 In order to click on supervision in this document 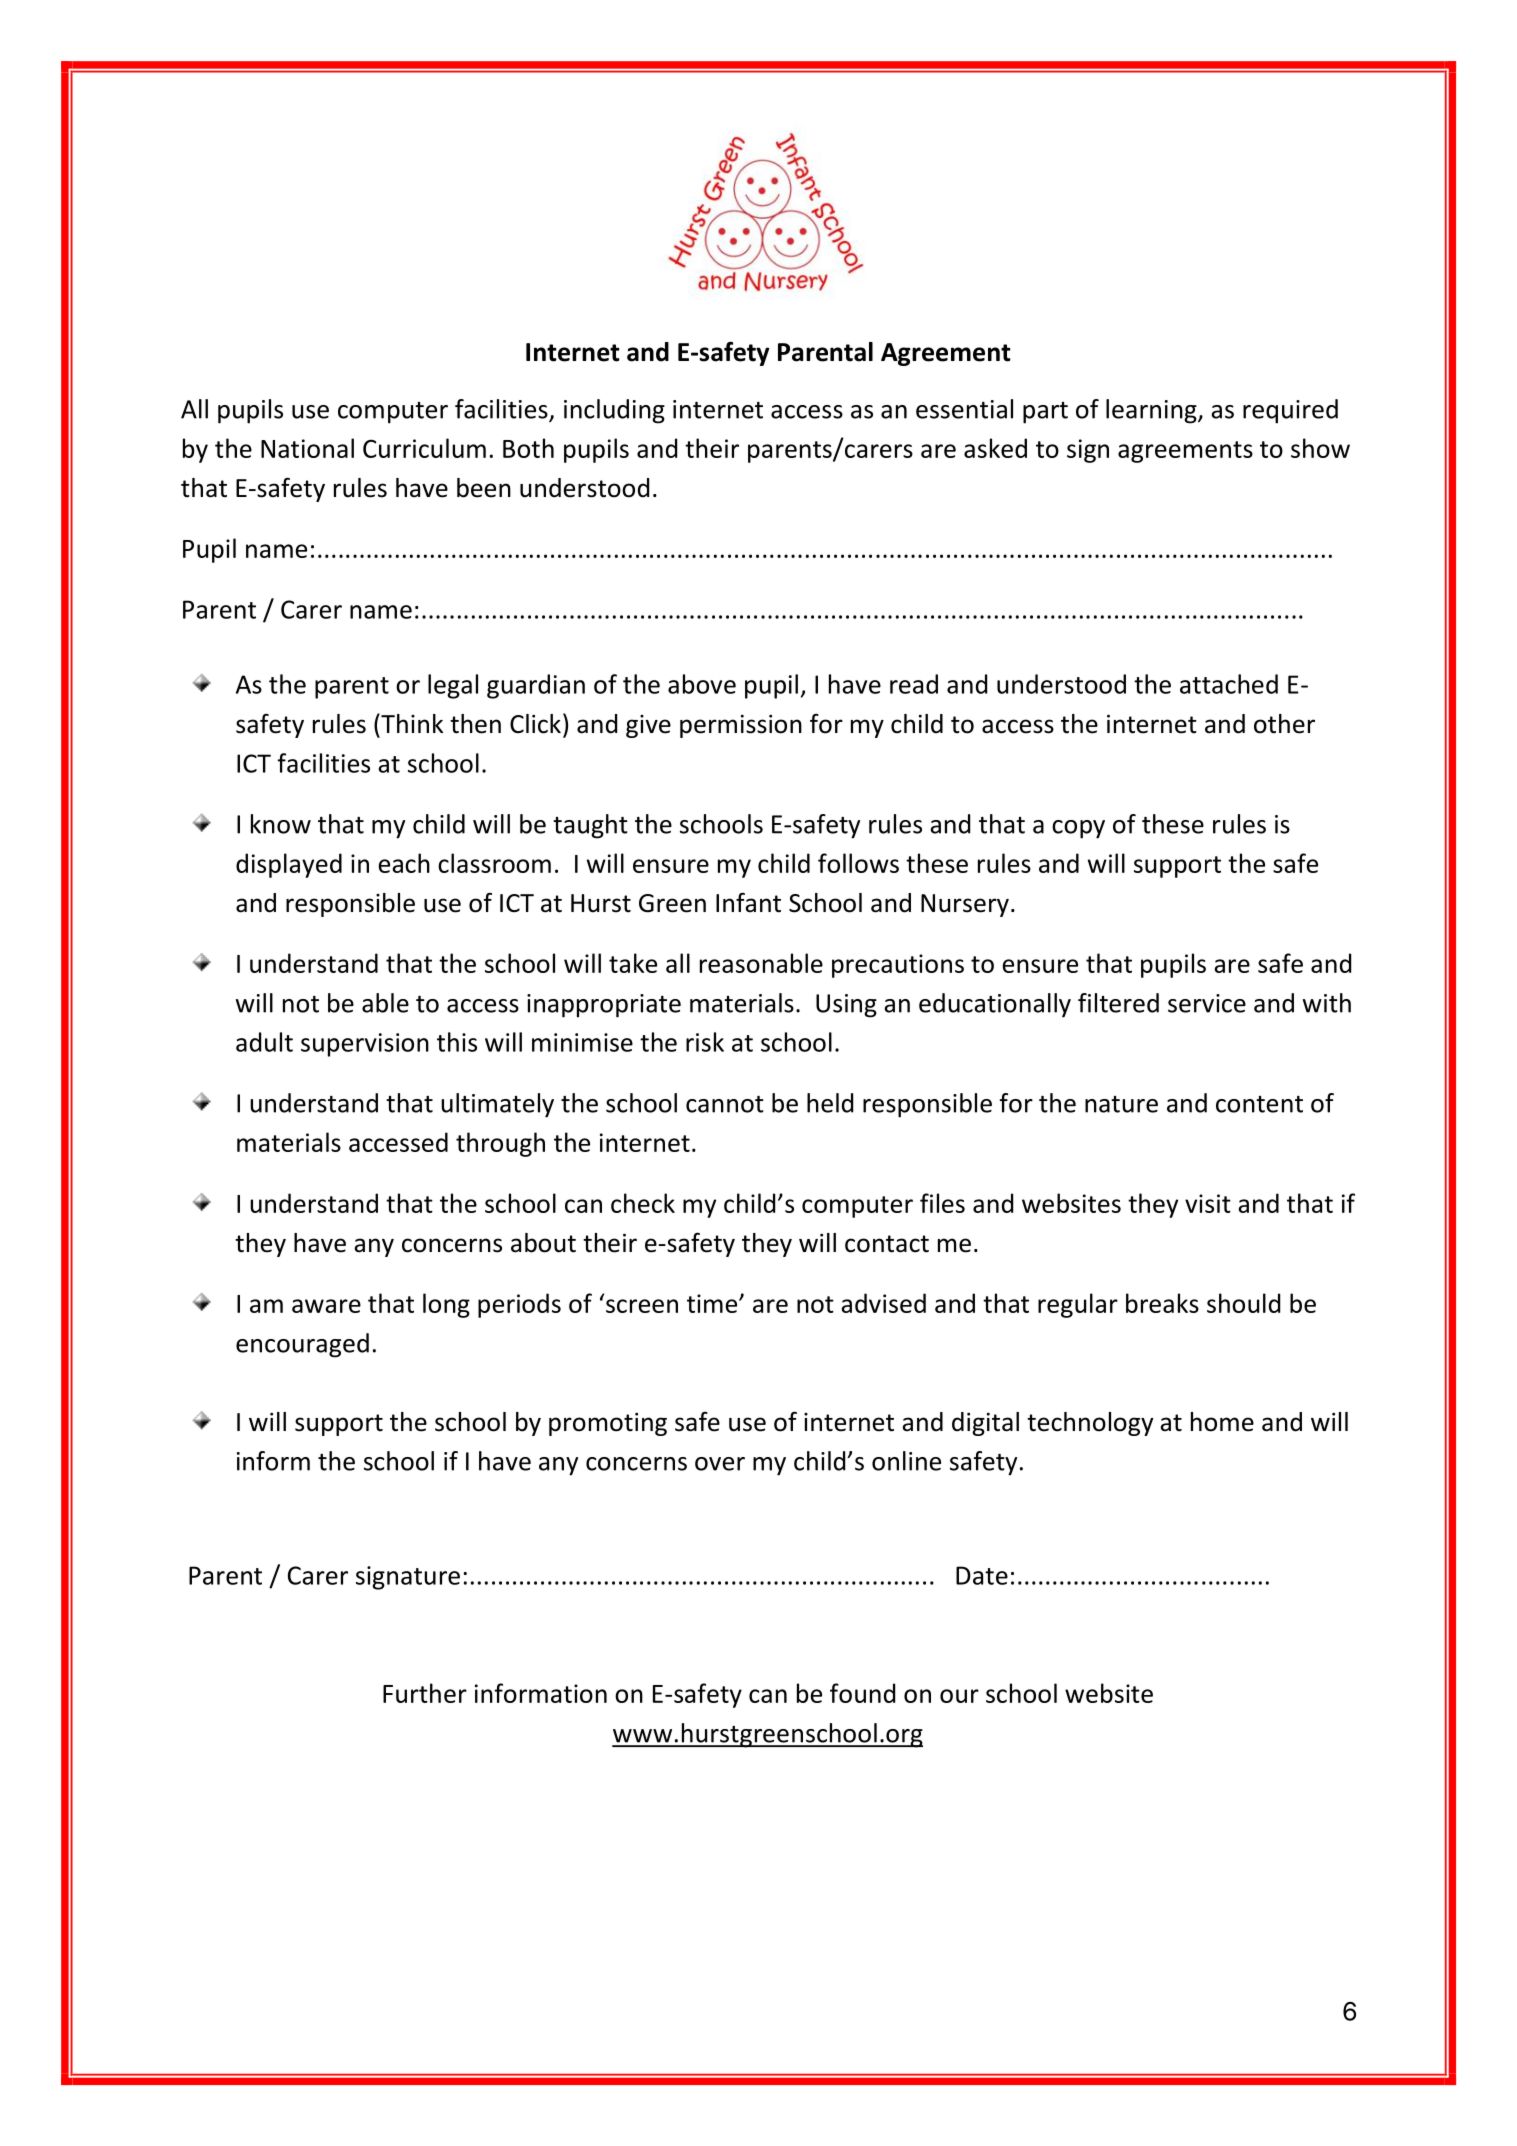, I will do `click(365, 1045)`.
